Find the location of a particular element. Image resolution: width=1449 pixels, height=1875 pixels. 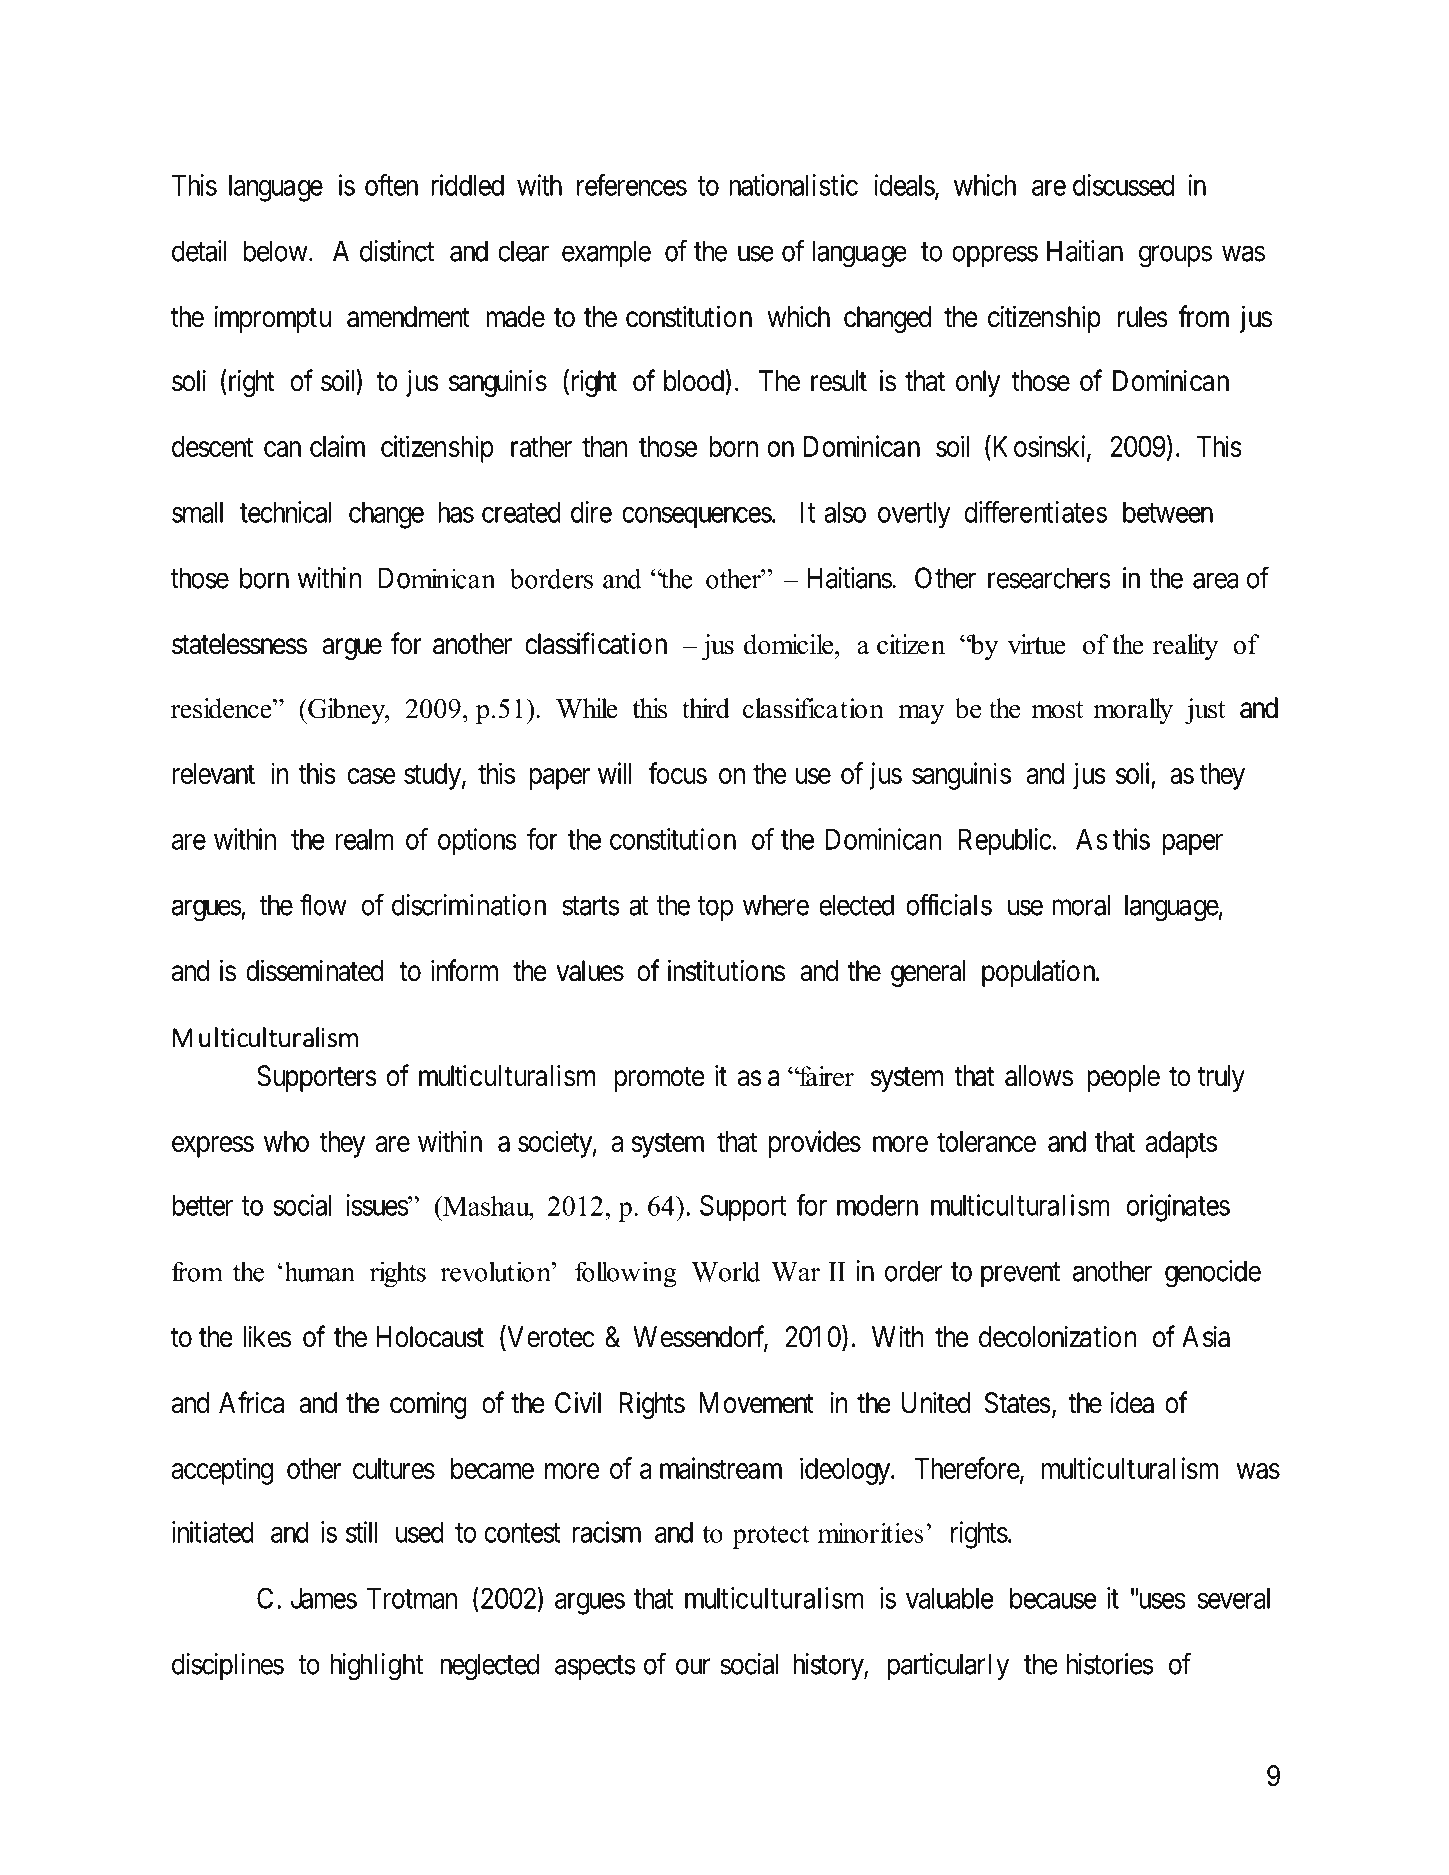

case is located at coordinates (371, 776).
